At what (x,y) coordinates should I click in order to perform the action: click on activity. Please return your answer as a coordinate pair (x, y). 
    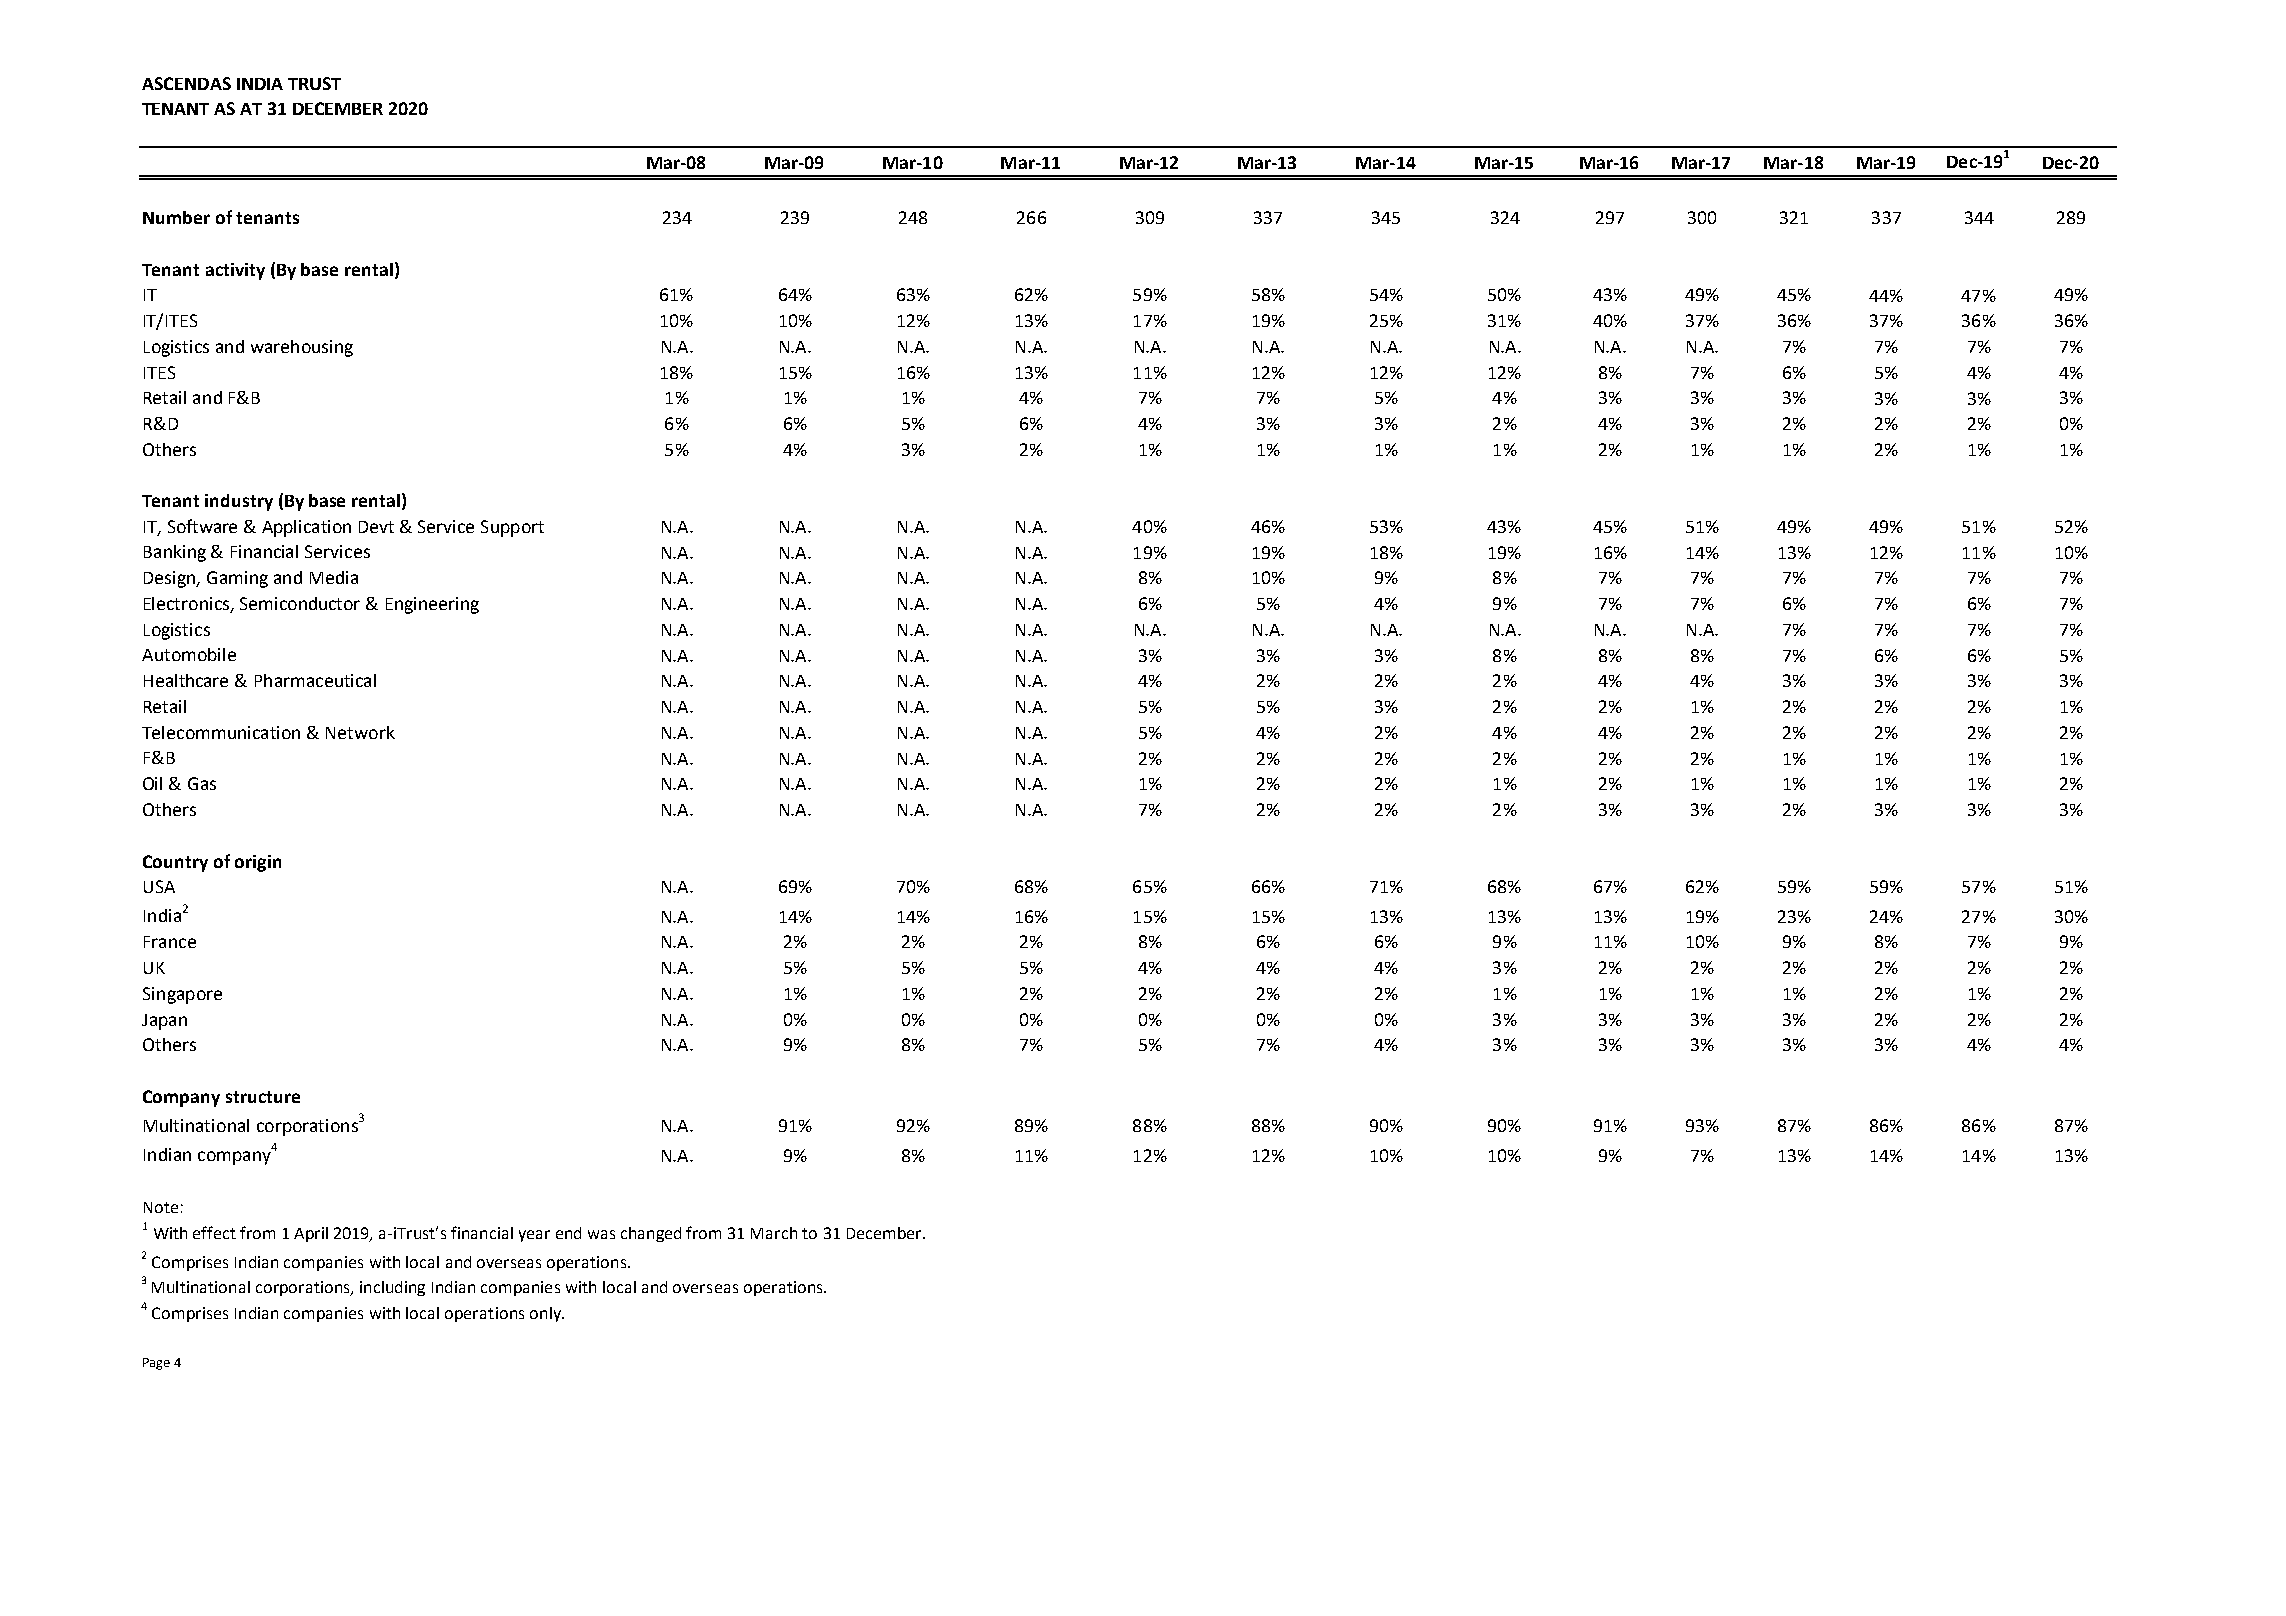
    Looking at the image, I should click on (235, 271).
